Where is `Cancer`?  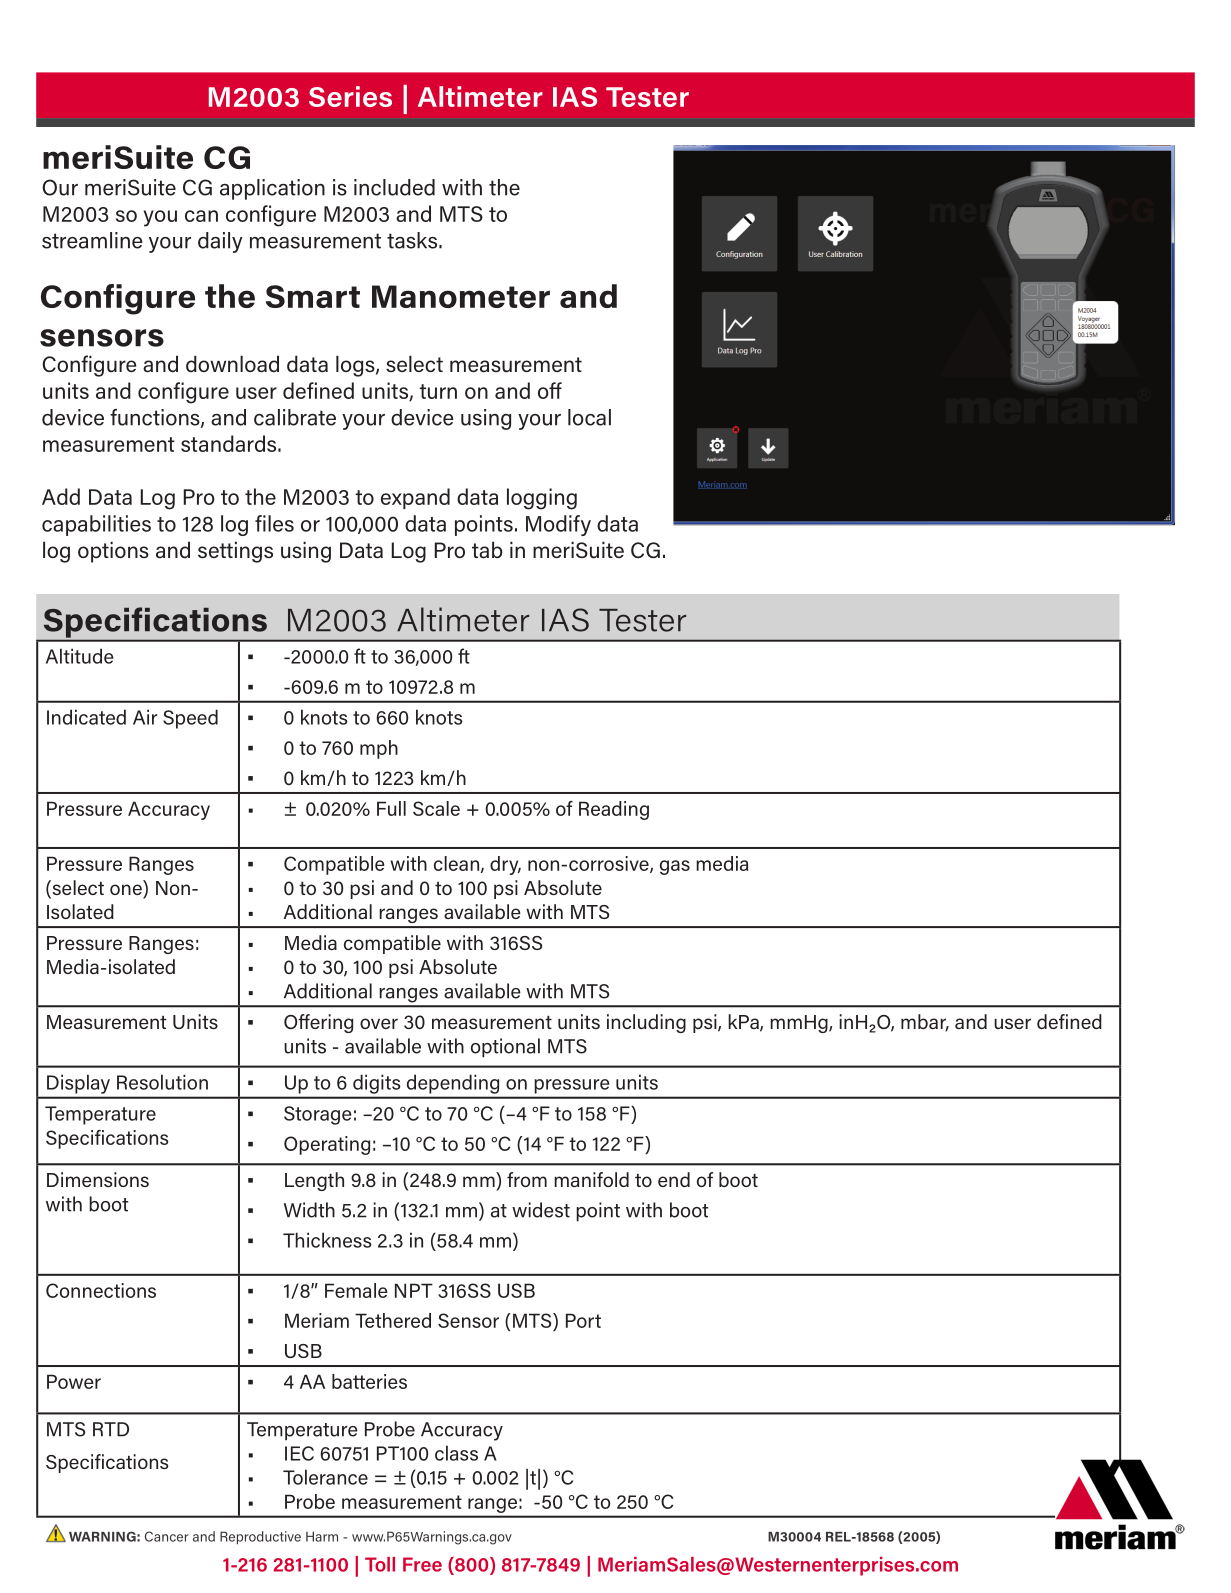
Cancer is located at coordinates (167, 1536).
